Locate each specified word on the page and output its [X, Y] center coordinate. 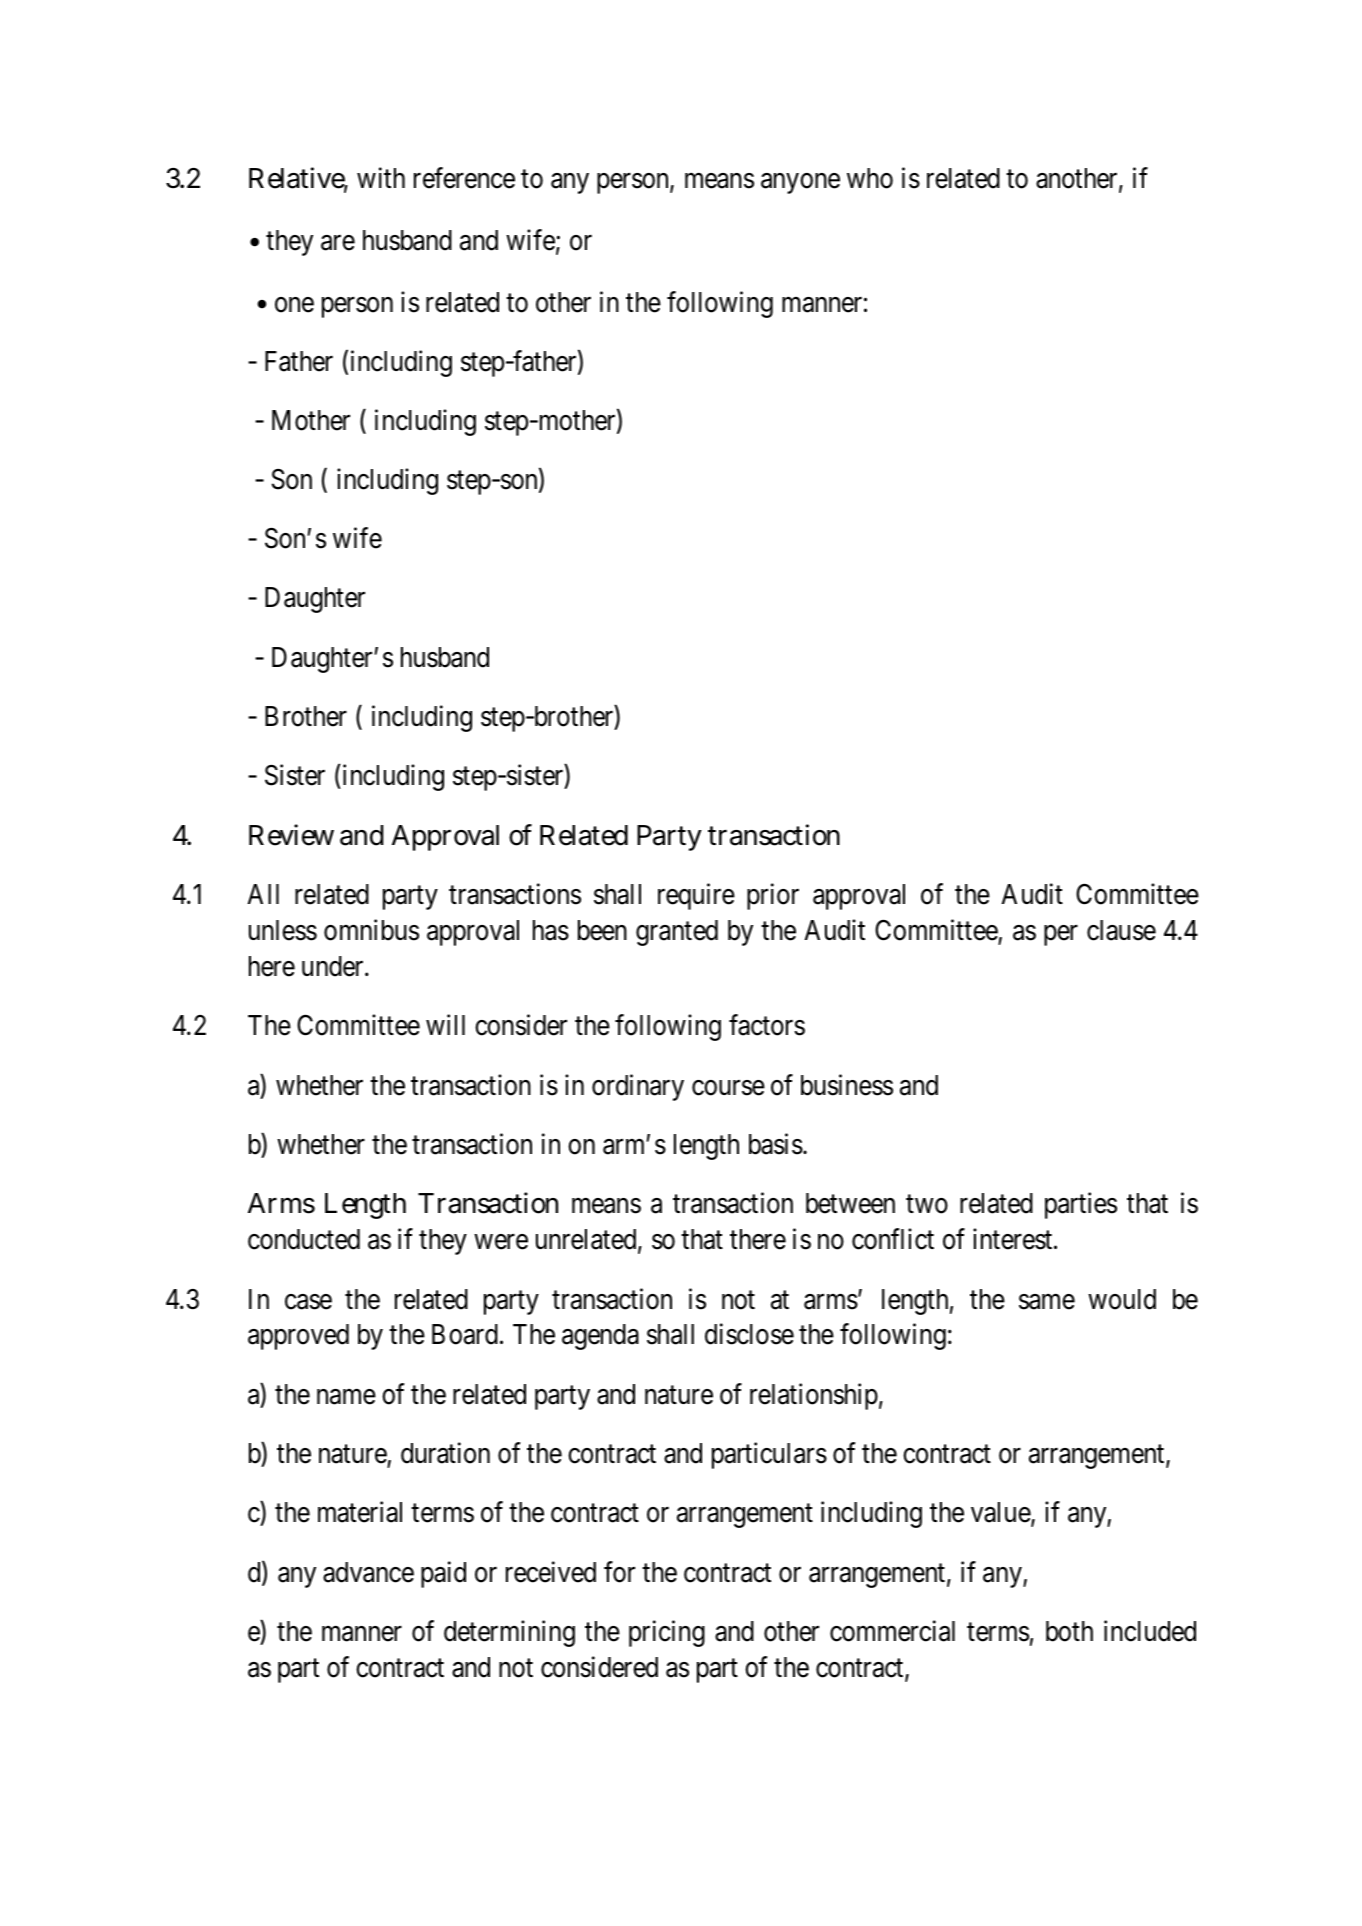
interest [1014, 1239]
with [381, 178]
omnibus [371, 930]
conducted [304, 1239]
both [1069, 1631]
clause [1121, 930]
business [847, 1085]
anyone [800, 184]
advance [368, 1572]
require [696, 896]
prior [773, 896]
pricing [667, 1633]
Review [291, 835]
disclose [749, 1334]
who [870, 178]
